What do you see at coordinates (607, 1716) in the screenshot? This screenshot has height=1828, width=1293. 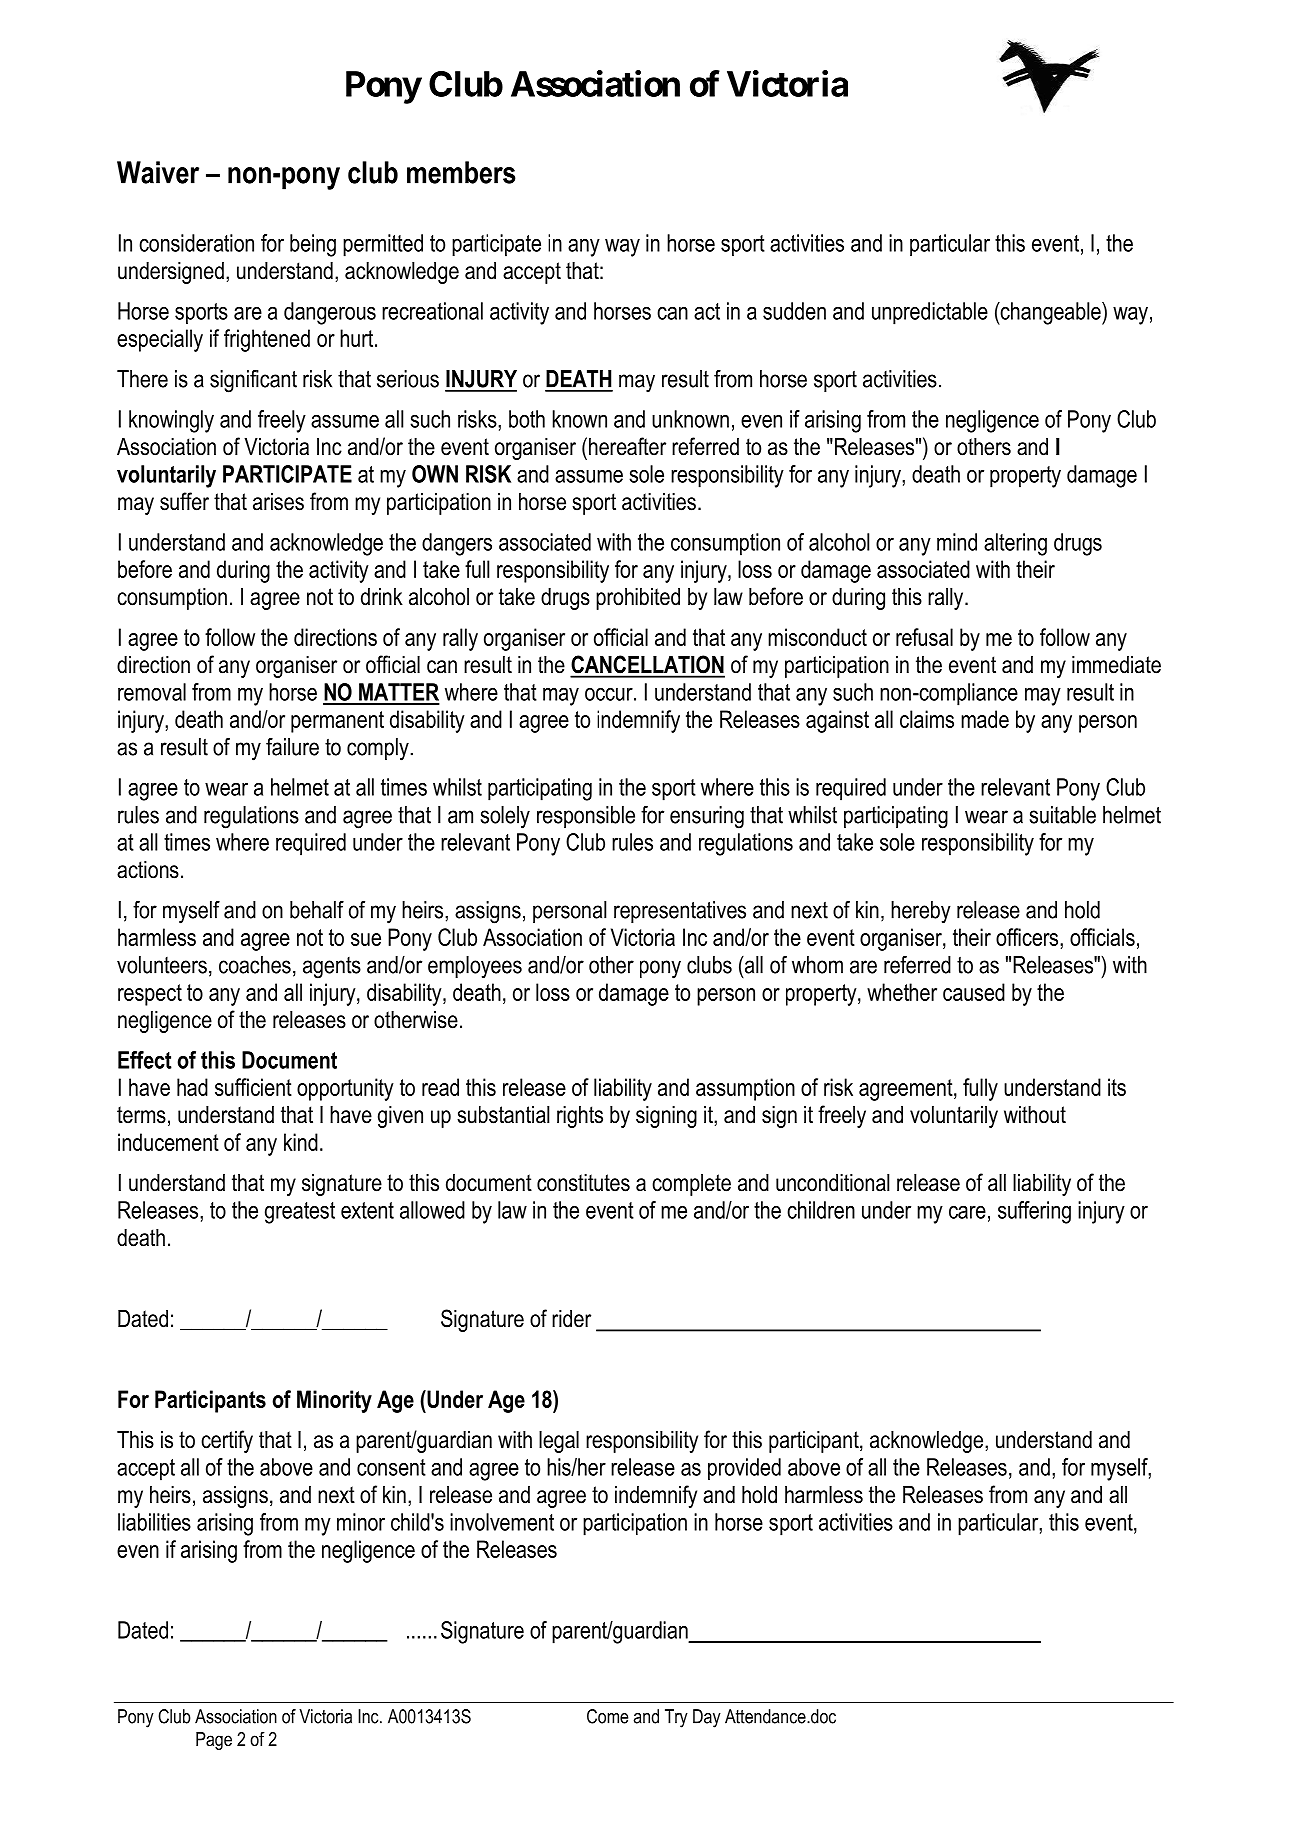 I see `Come` at bounding box center [607, 1716].
